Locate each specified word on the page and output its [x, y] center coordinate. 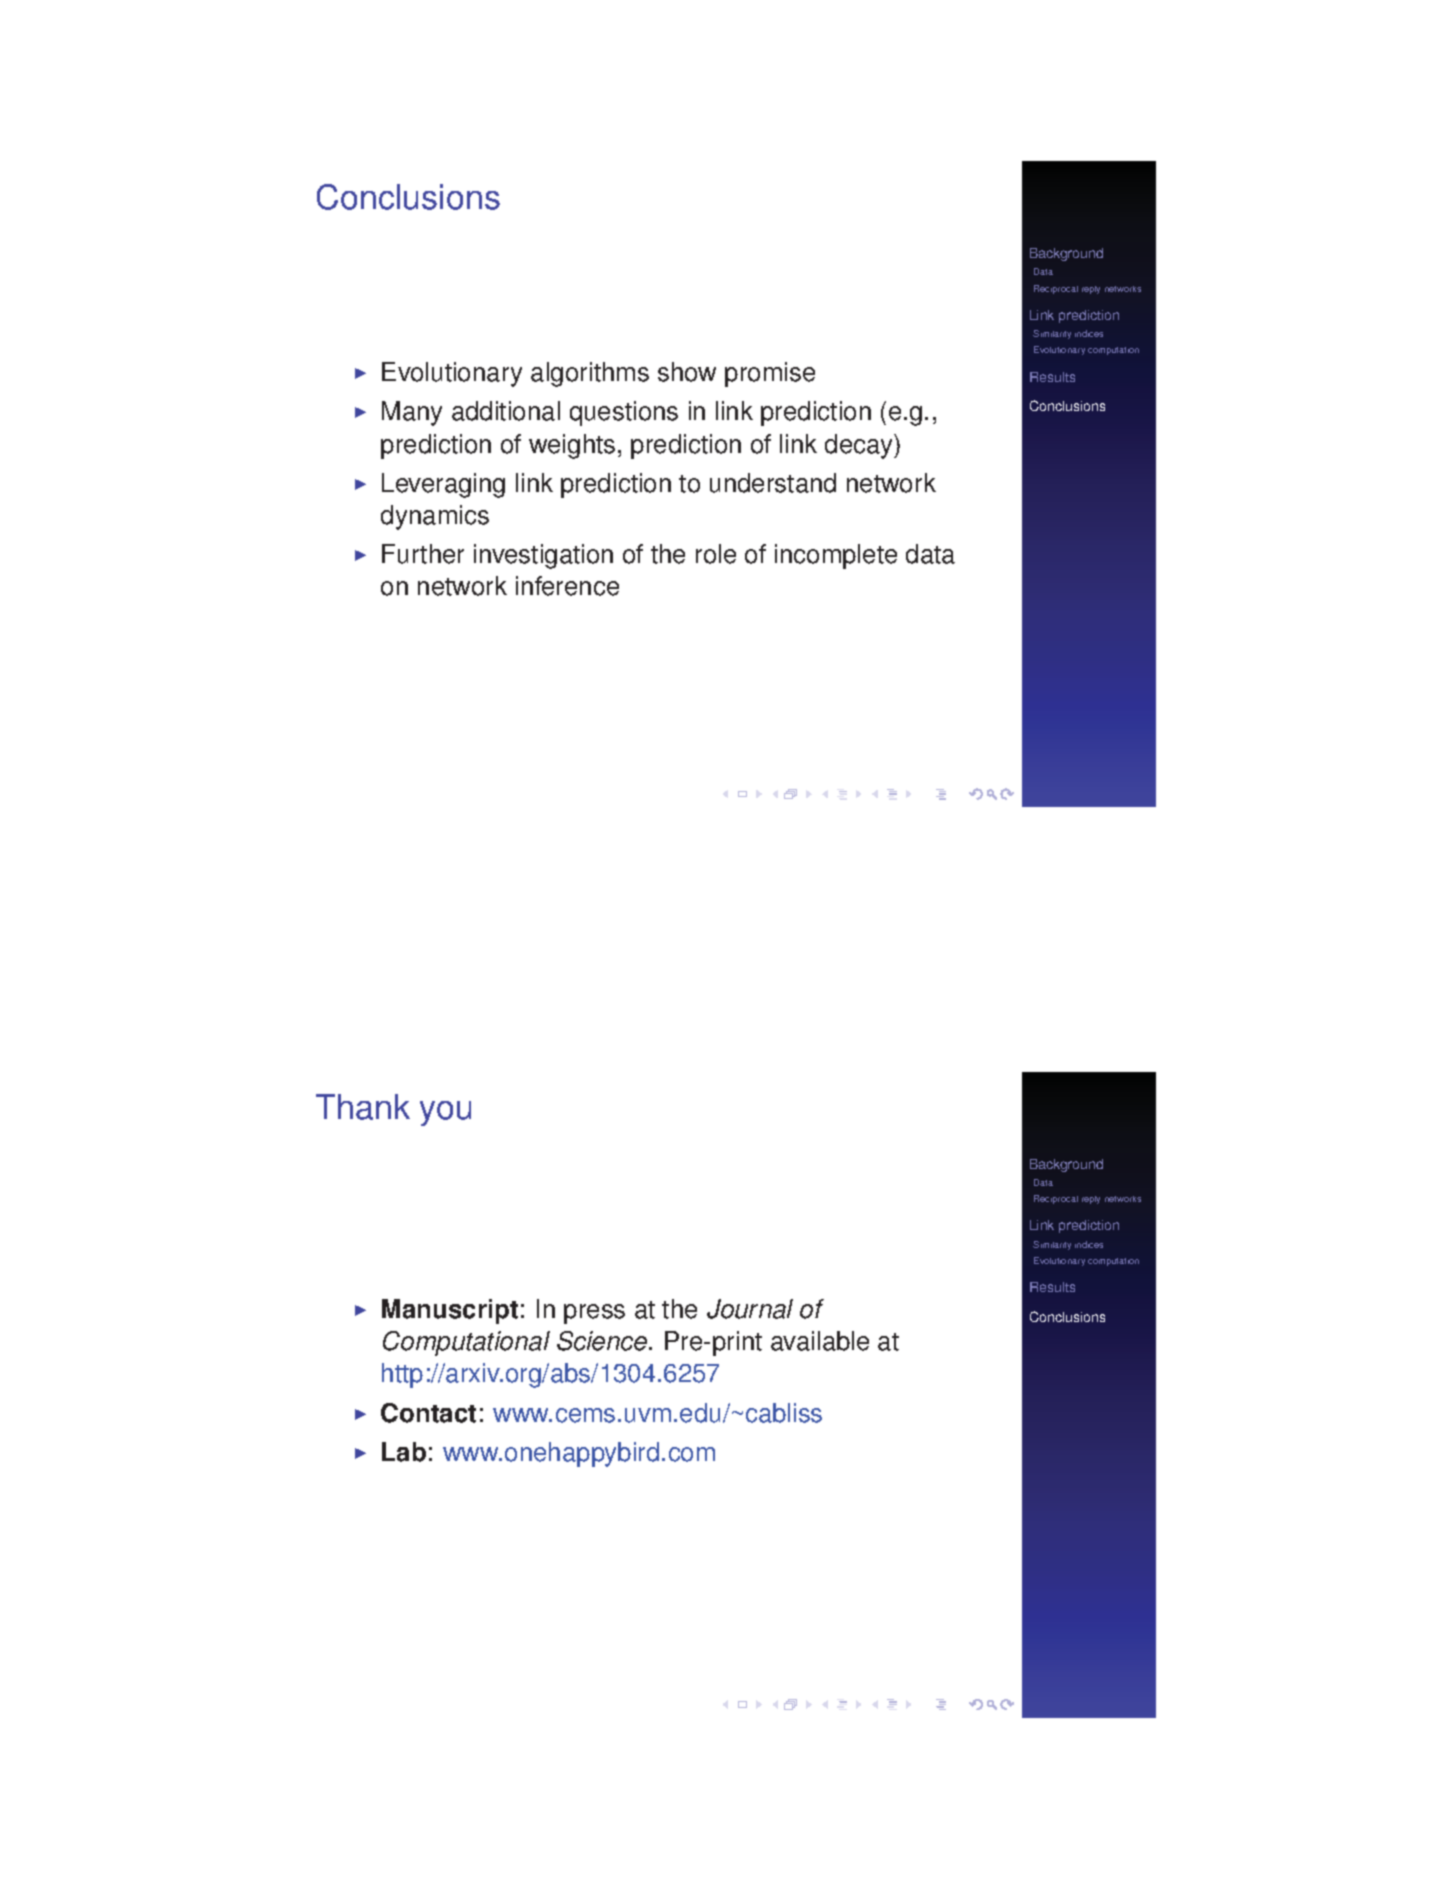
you [445, 1113]
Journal [750, 1309]
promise [770, 374]
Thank [363, 1107]
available [820, 1341]
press [594, 1314]
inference [567, 586]
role [716, 554]
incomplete [836, 556]
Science [603, 1341]
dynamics [435, 517]
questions [624, 413]
